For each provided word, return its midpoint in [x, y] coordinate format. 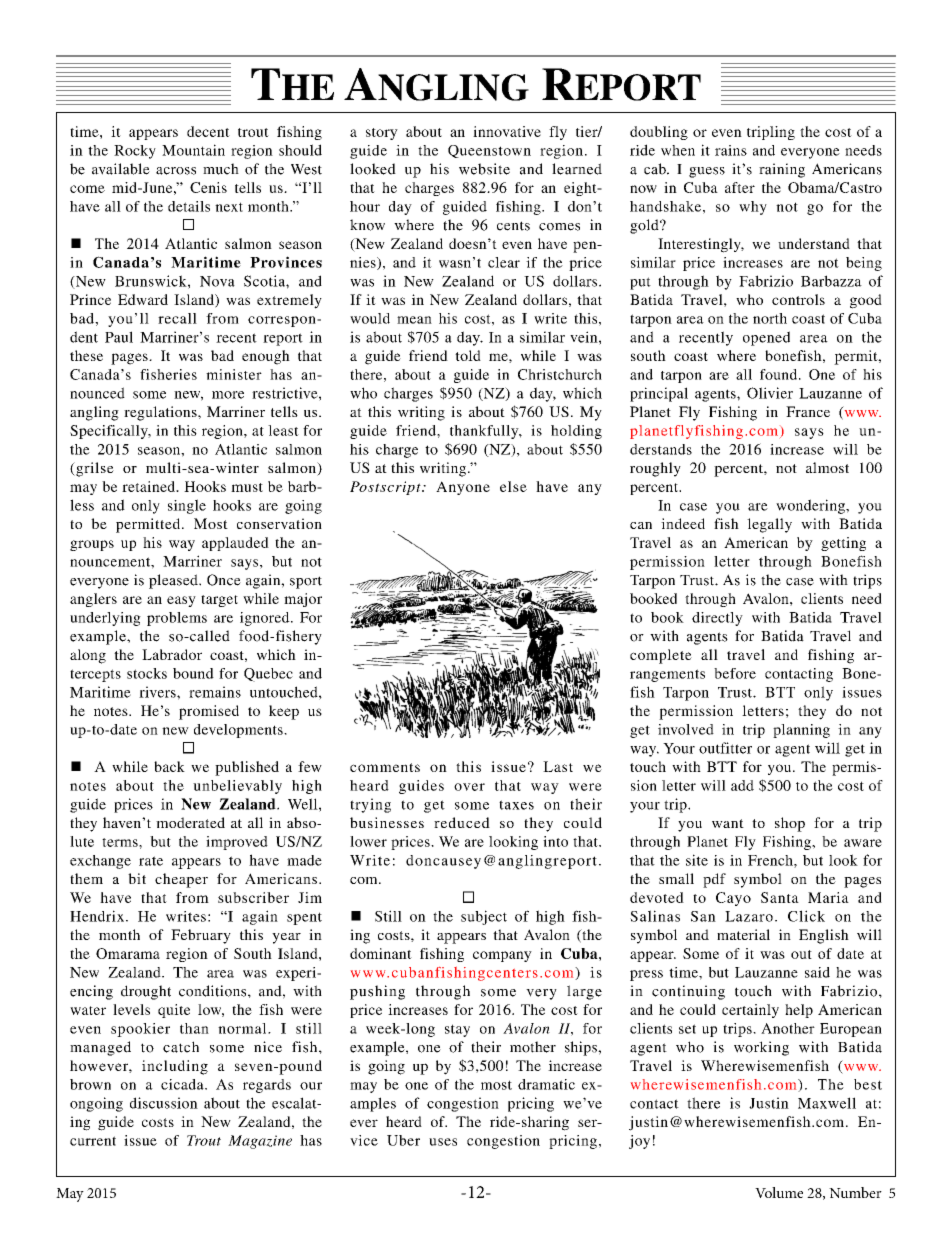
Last [558, 766]
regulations [161, 413]
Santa [780, 897]
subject [484, 917]
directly [717, 619]
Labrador [172, 654]
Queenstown [489, 151]
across [176, 171]
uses [443, 1142]
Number [855, 1192]
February [201, 936]
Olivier [770, 393]
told [468, 355]
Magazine [260, 1142]
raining [782, 170]
